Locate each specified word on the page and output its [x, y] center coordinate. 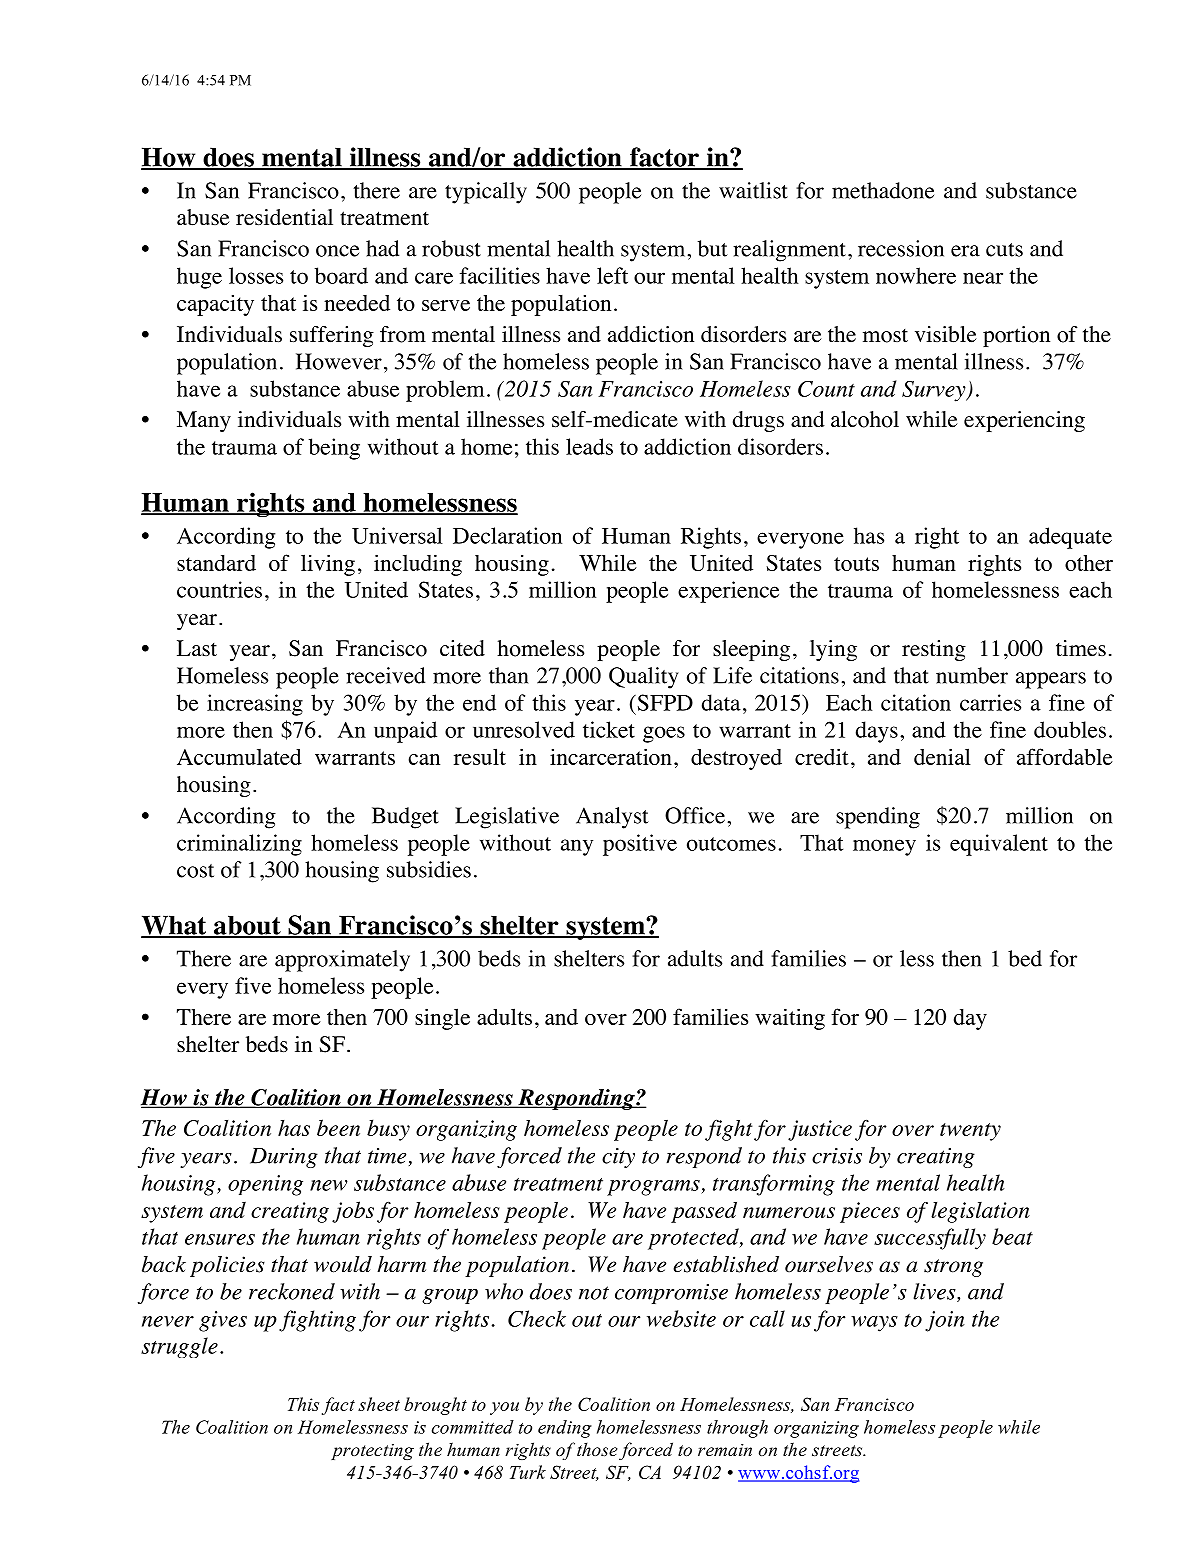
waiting [790, 1019]
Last [197, 648]
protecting [372, 1452]
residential [284, 217]
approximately [342, 961]
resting [934, 650]
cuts [1004, 250]
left [612, 275]
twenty [970, 1132]
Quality [644, 678]
